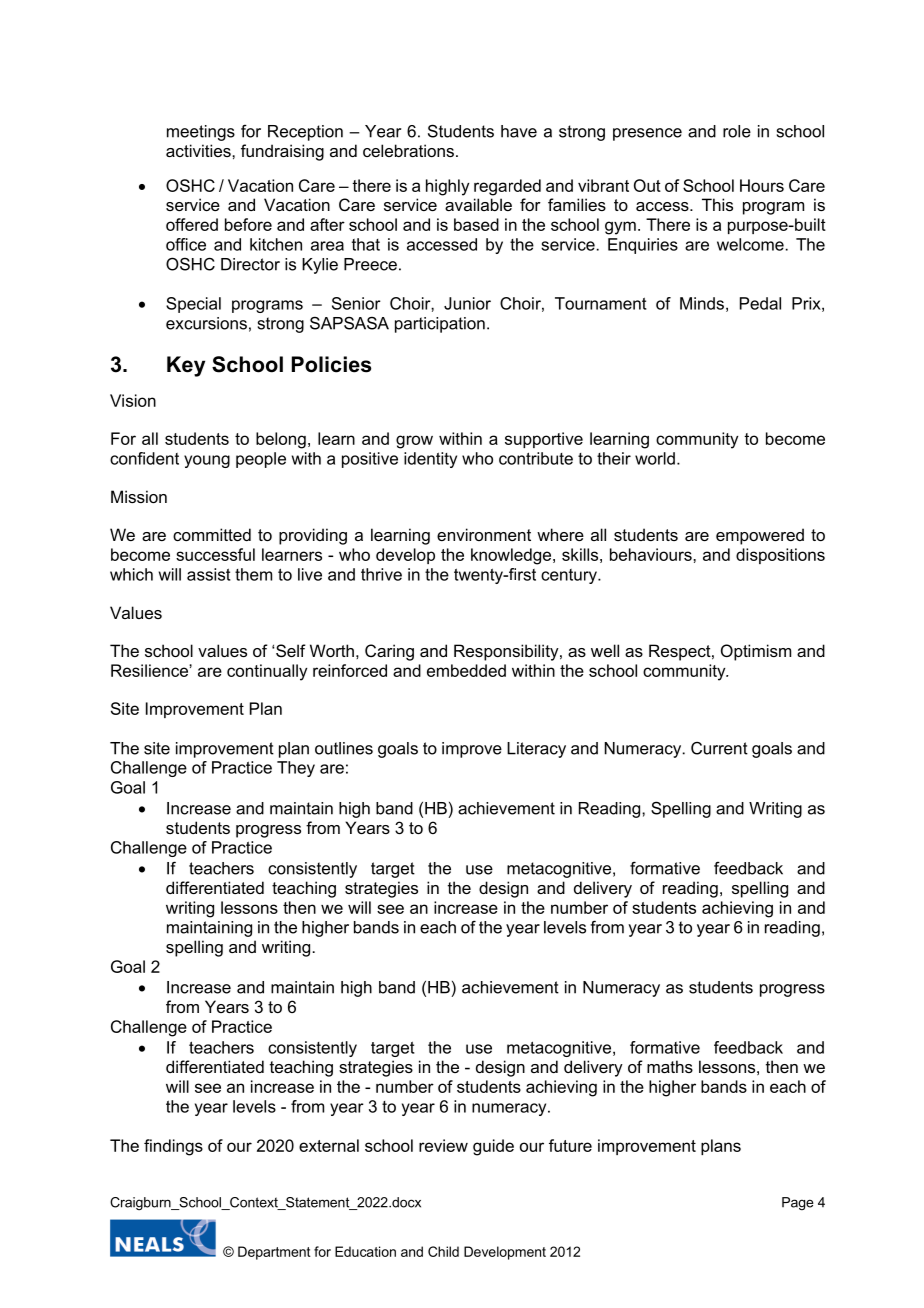 This image has height=1308, width=924. I want to click on identity, so click(430, 460).
